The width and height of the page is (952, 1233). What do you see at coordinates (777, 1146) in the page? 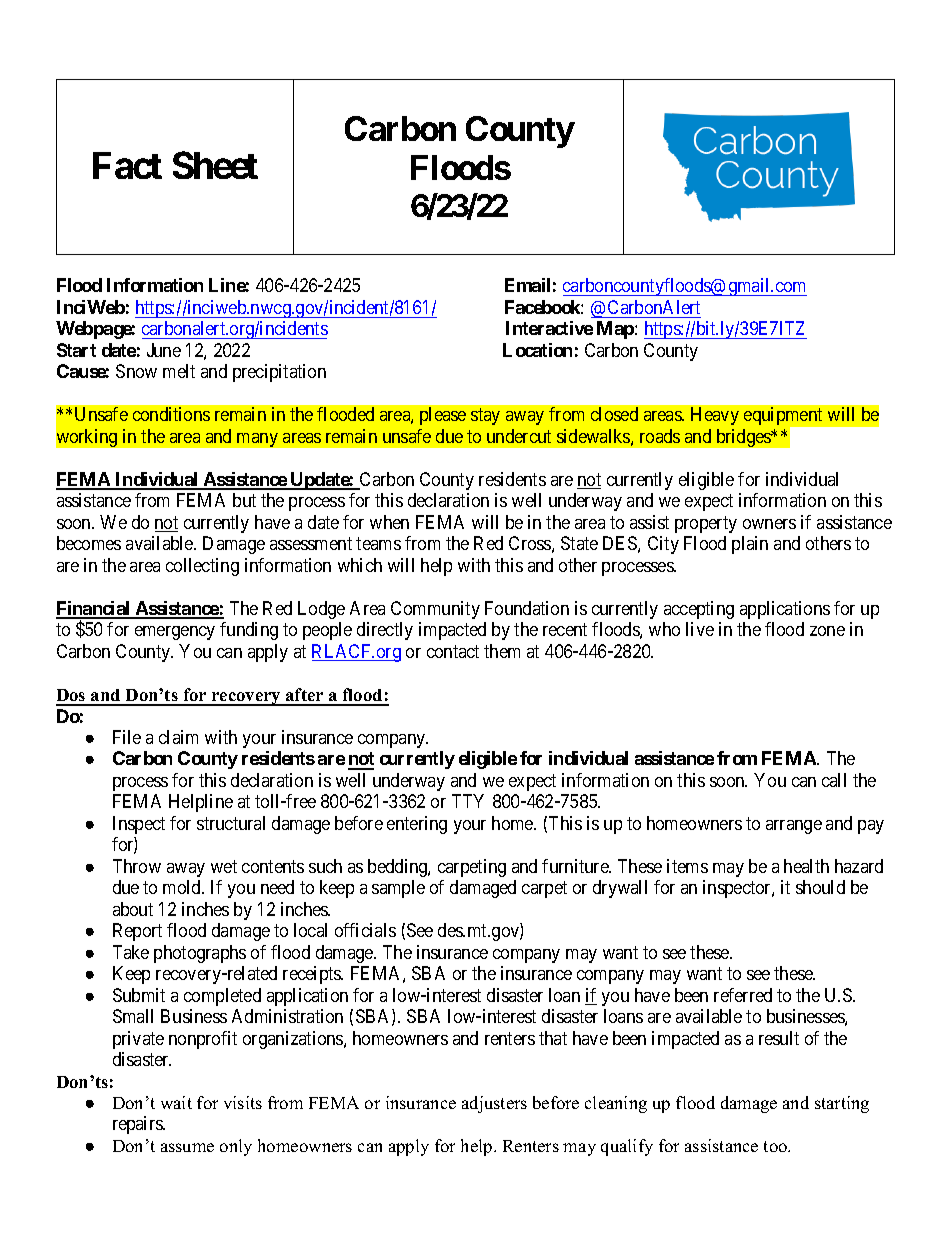
I see `too` at bounding box center [777, 1146].
